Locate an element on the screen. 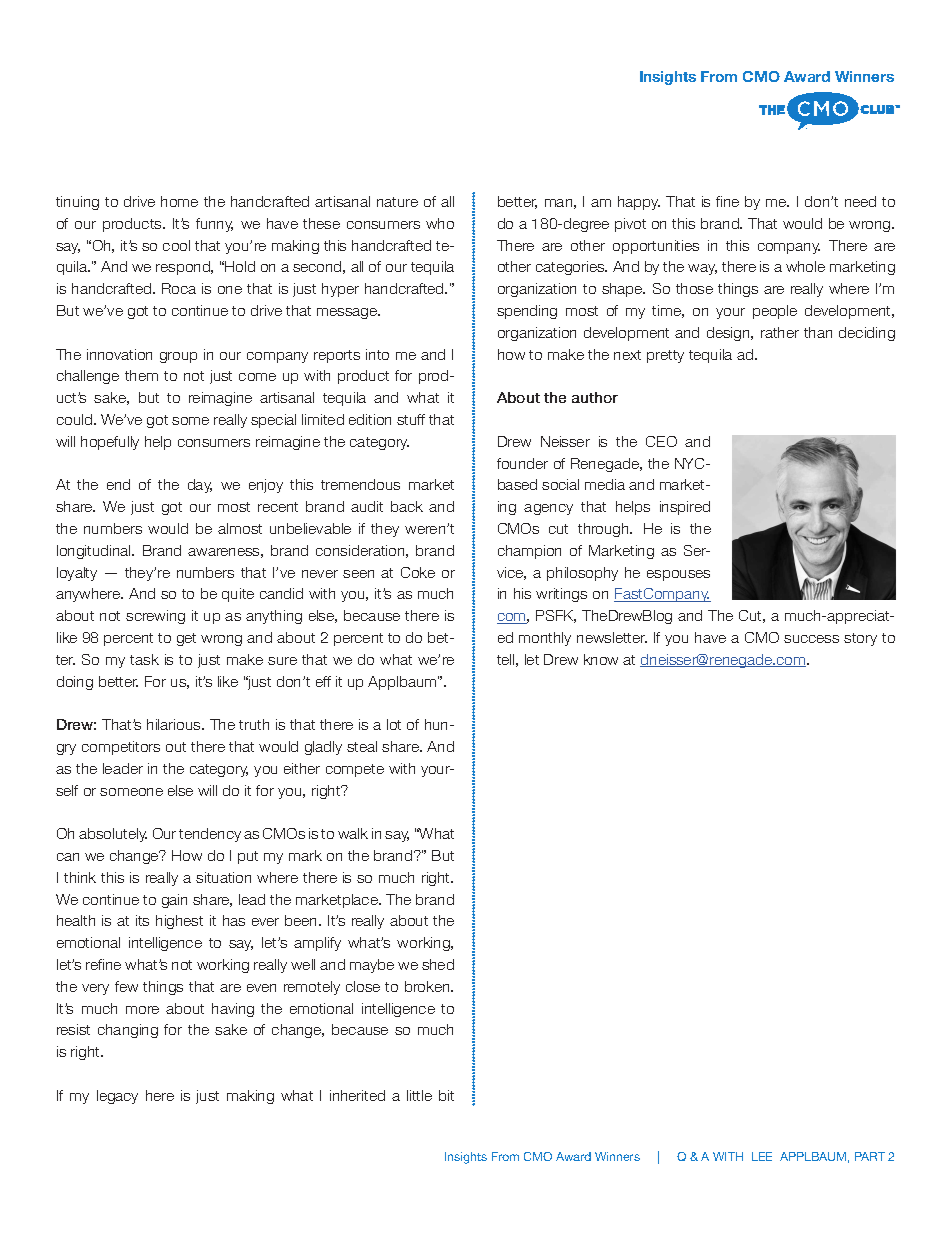 This screenshot has height=1233, width=952. whole is located at coordinates (805, 266).
